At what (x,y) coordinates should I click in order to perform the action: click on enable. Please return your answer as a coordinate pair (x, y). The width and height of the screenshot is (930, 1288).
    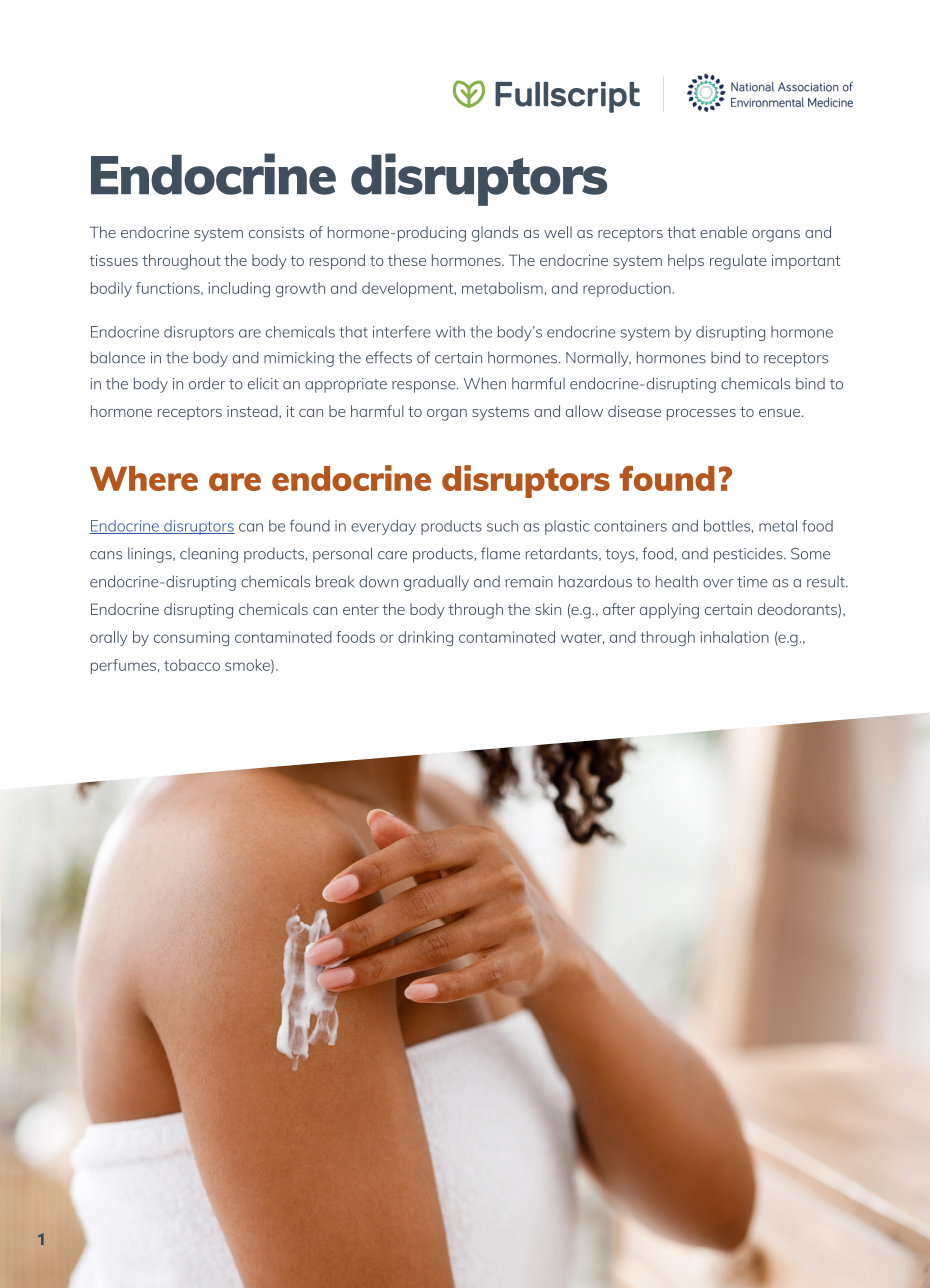
    Looking at the image, I should click on (723, 232).
